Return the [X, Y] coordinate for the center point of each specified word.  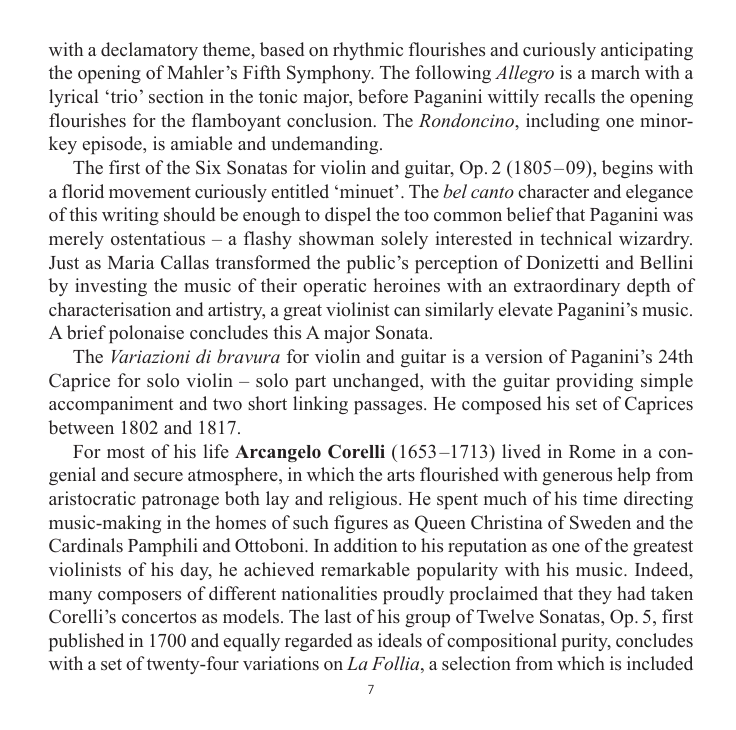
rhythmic [368, 51]
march [615, 72]
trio [122, 96]
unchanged [377, 382]
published [86, 642]
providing [594, 382]
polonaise [146, 334]
